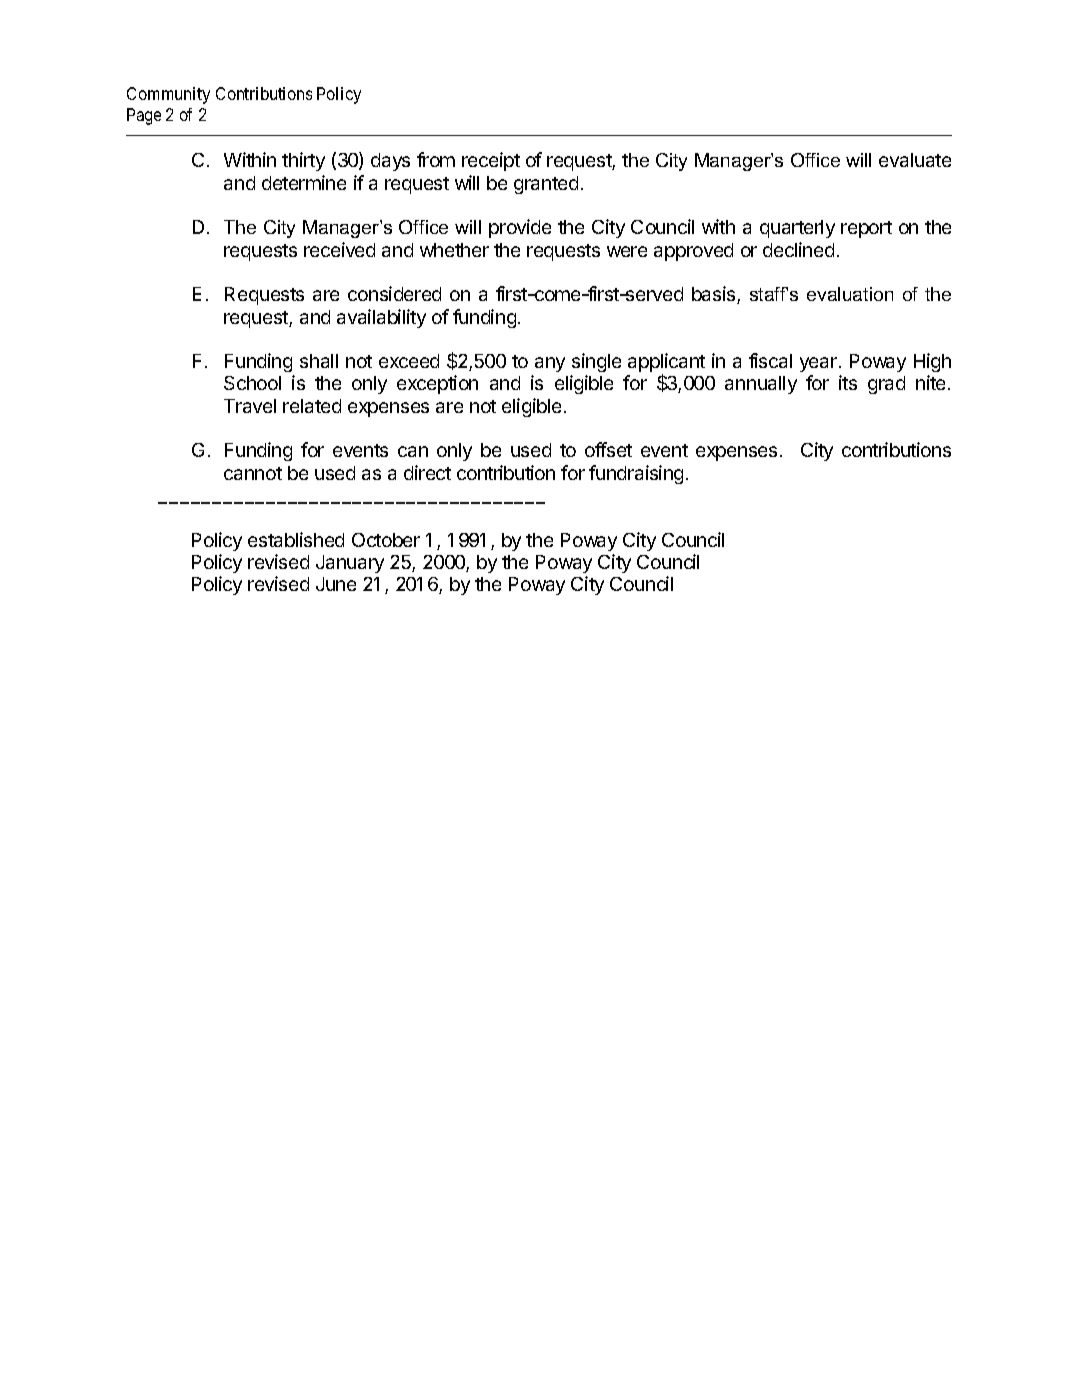  Describe the element at coordinates (915, 160) in the screenshot. I see `evaluate` at that location.
